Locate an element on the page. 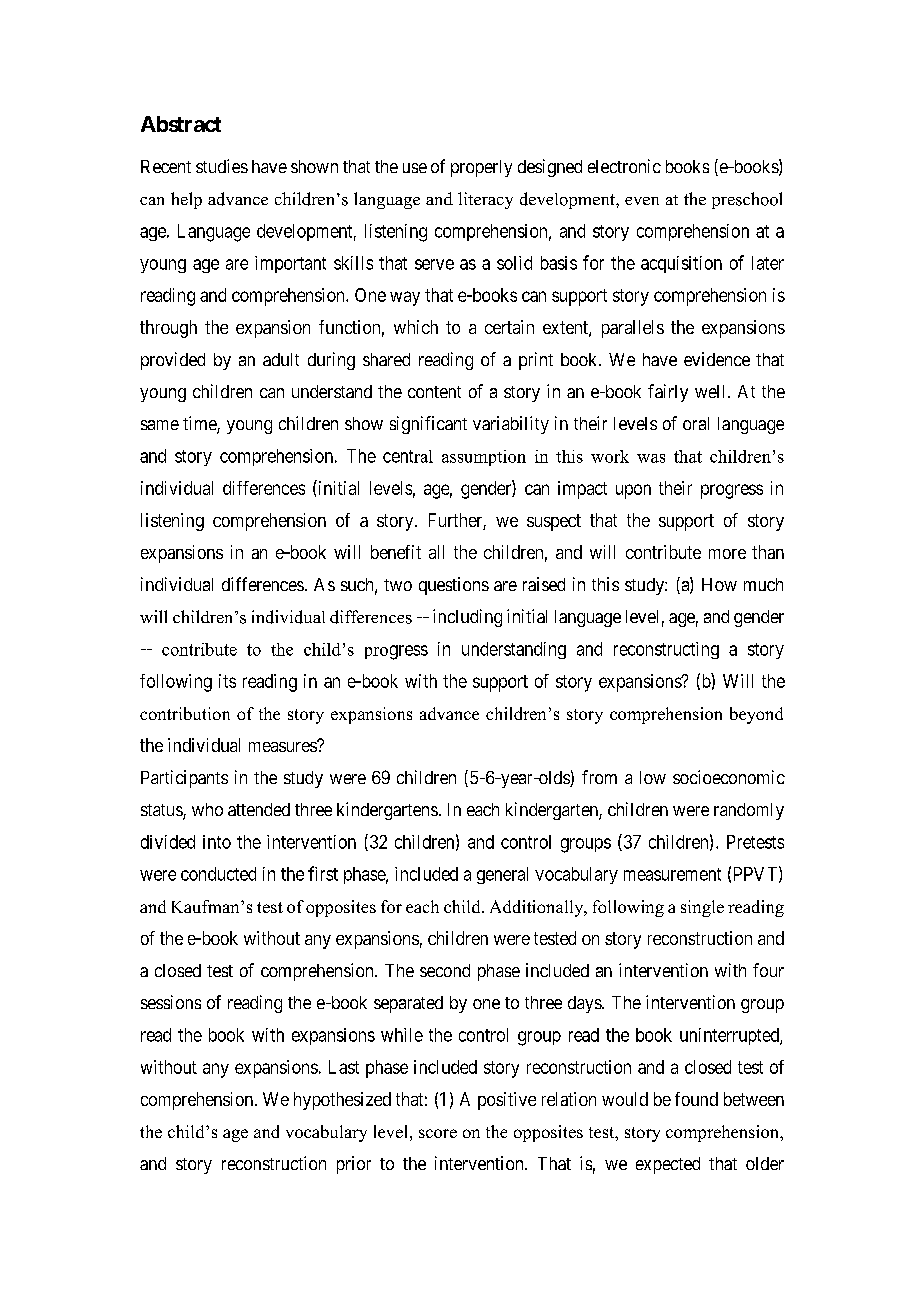  hypothesized is located at coordinates (342, 1101).
